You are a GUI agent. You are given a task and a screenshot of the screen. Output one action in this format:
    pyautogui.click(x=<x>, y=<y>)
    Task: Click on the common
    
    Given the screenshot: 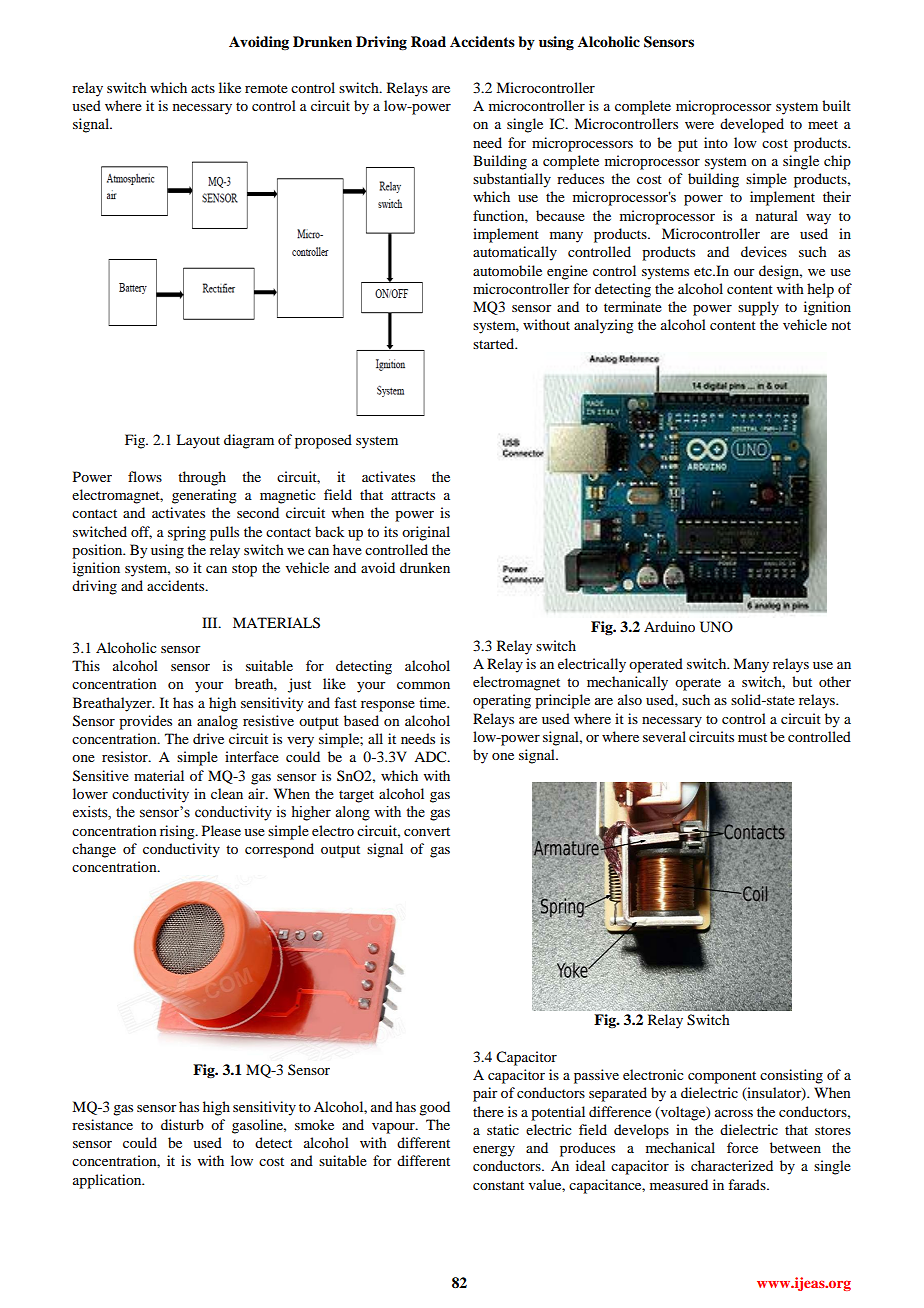 What is the action you would take?
    pyautogui.click(x=423, y=685)
